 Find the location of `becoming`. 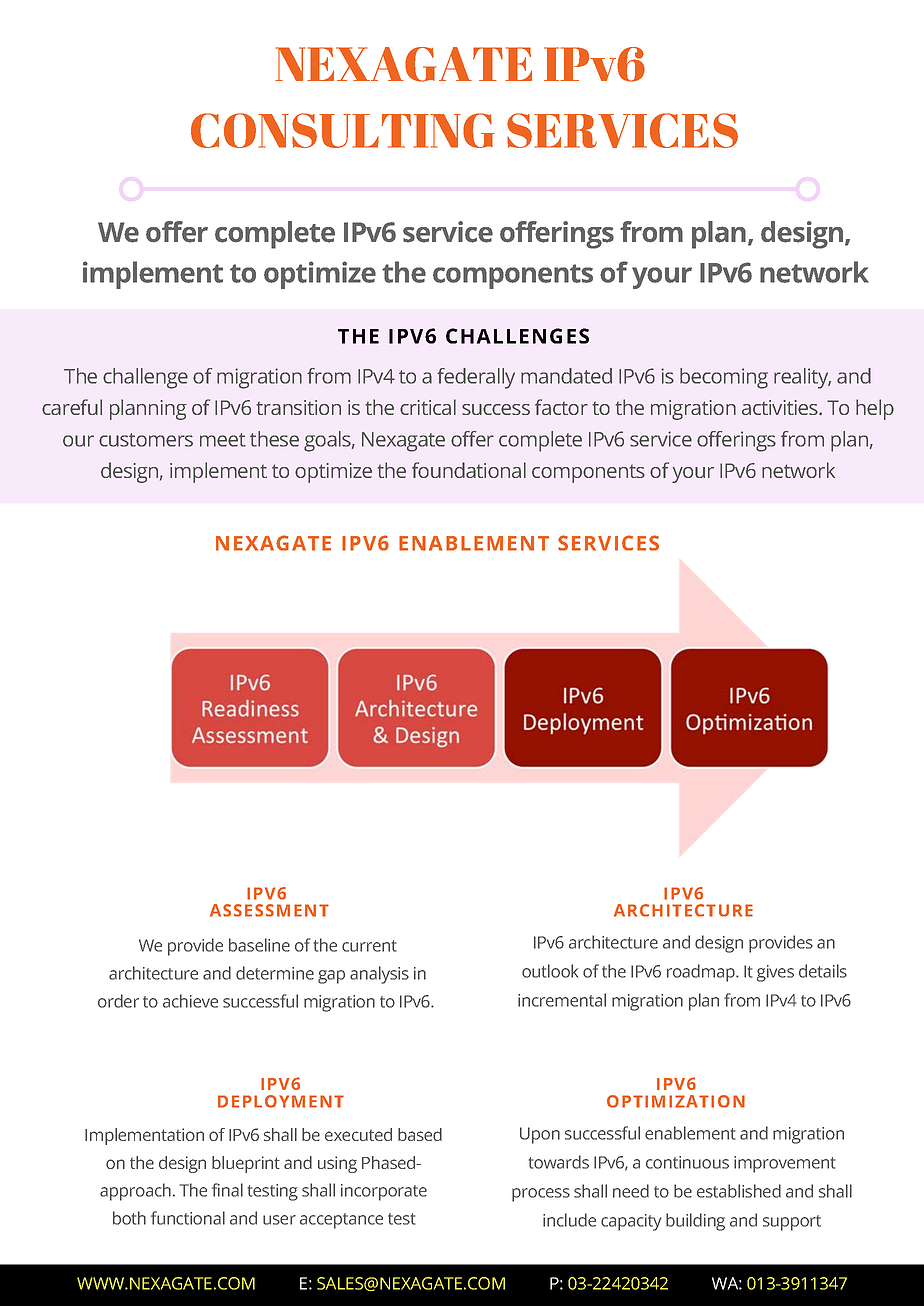

becoming is located at coordinates (724, 378).
